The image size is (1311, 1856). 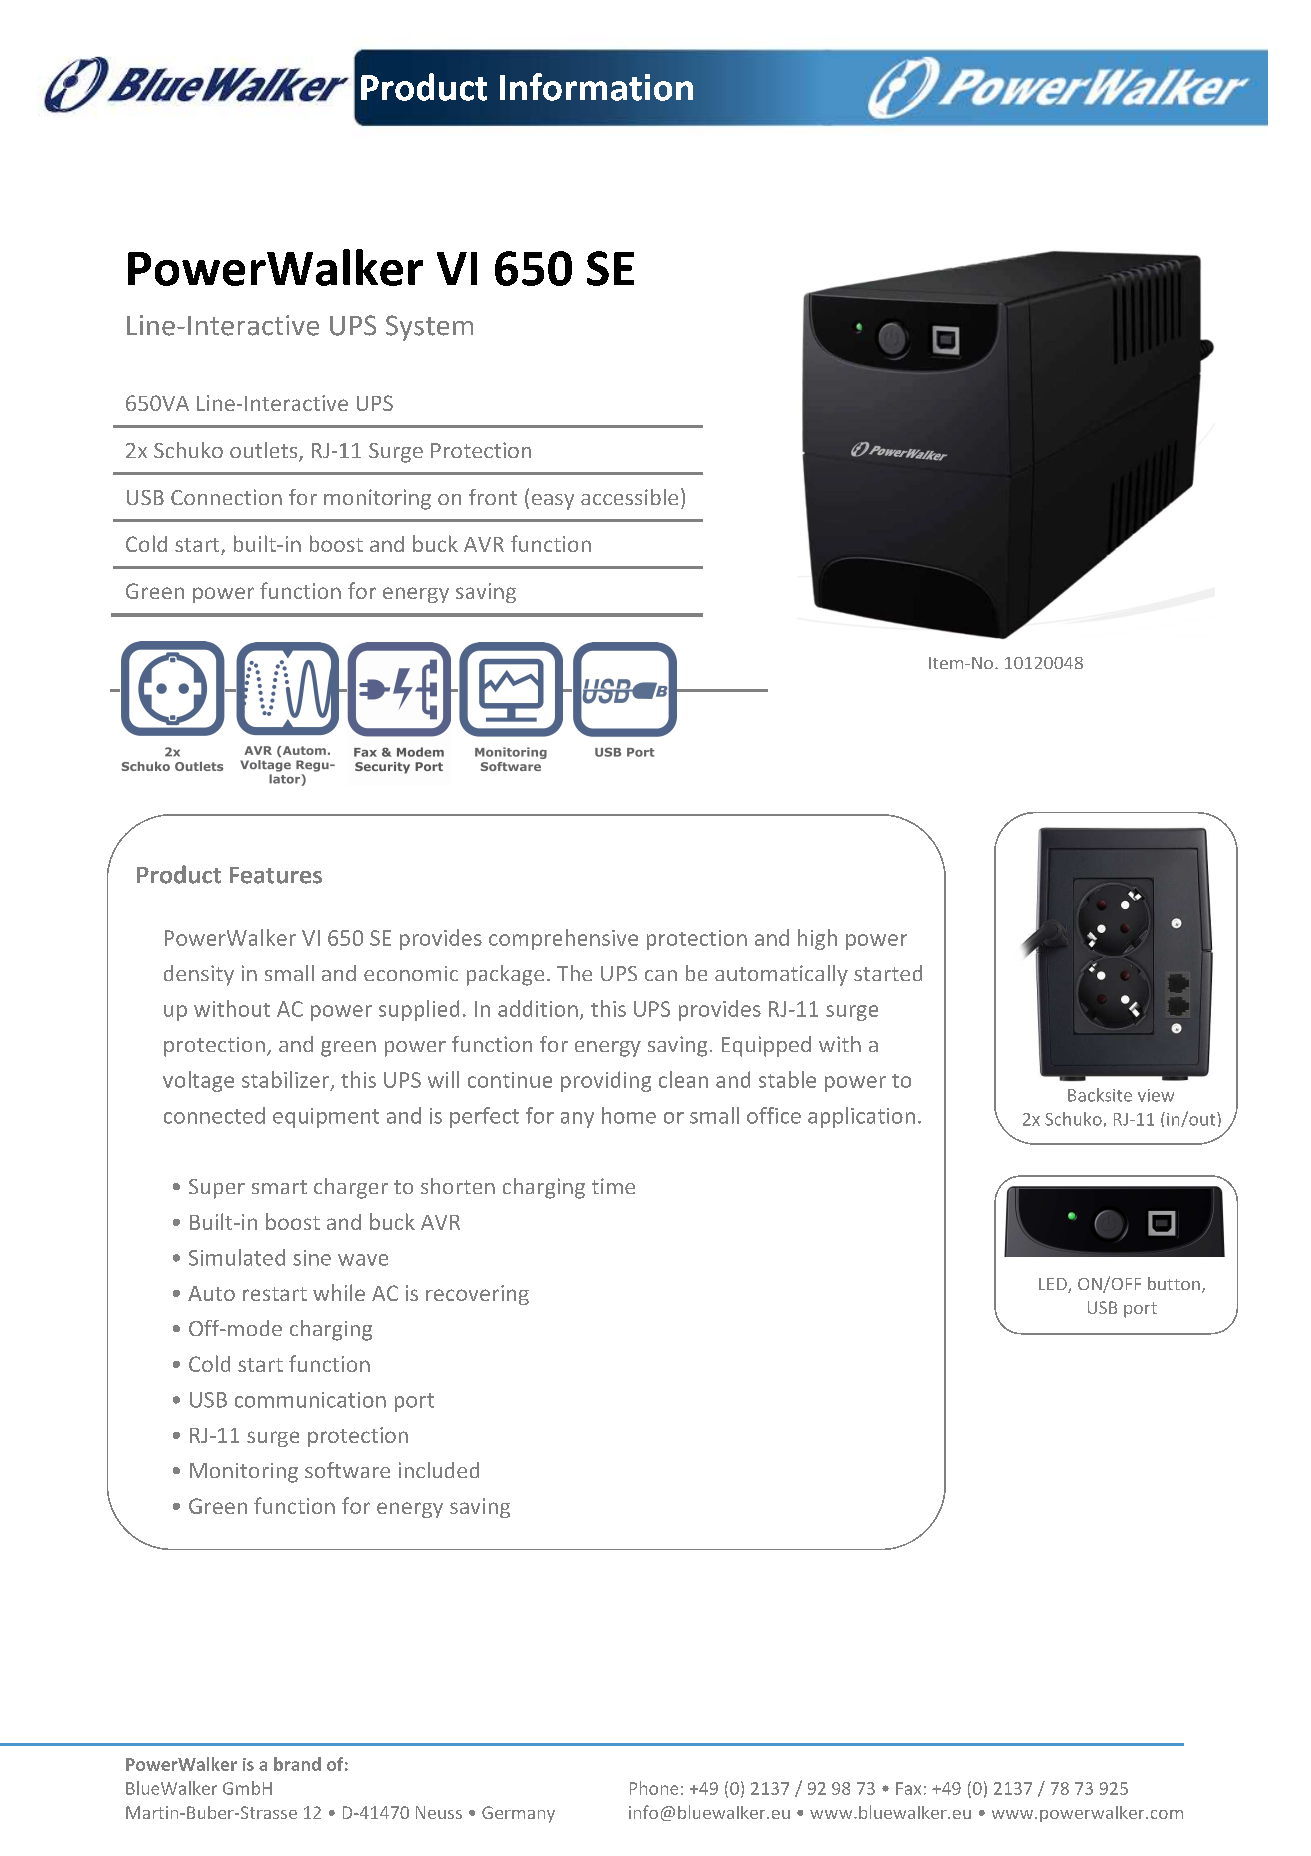 What do you see at coordinates (629, 497) in the page?
I see `accessible` at bounding box center [629, 497].
